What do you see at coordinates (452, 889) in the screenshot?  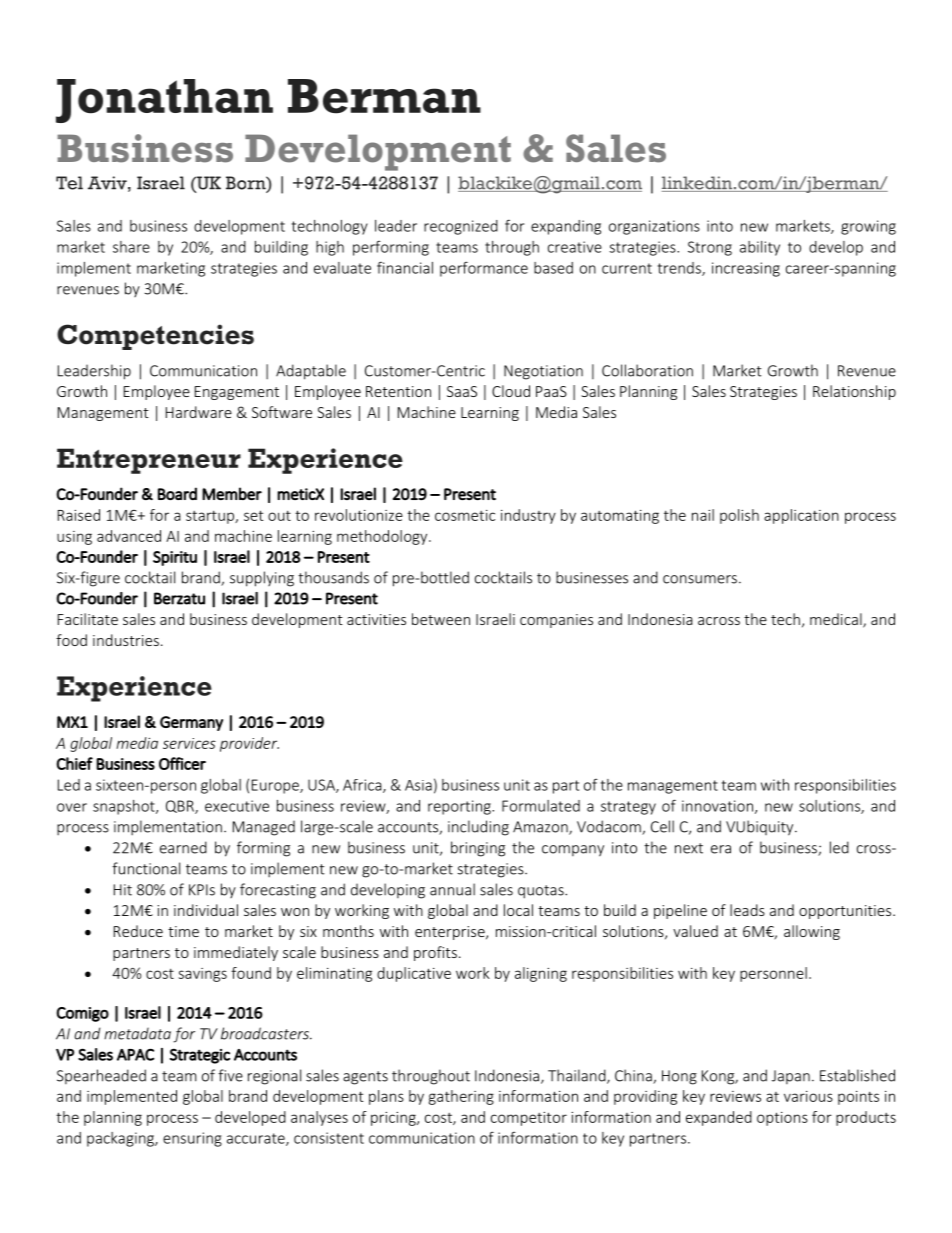 I see `annual` at bounding box center [452, 889].
